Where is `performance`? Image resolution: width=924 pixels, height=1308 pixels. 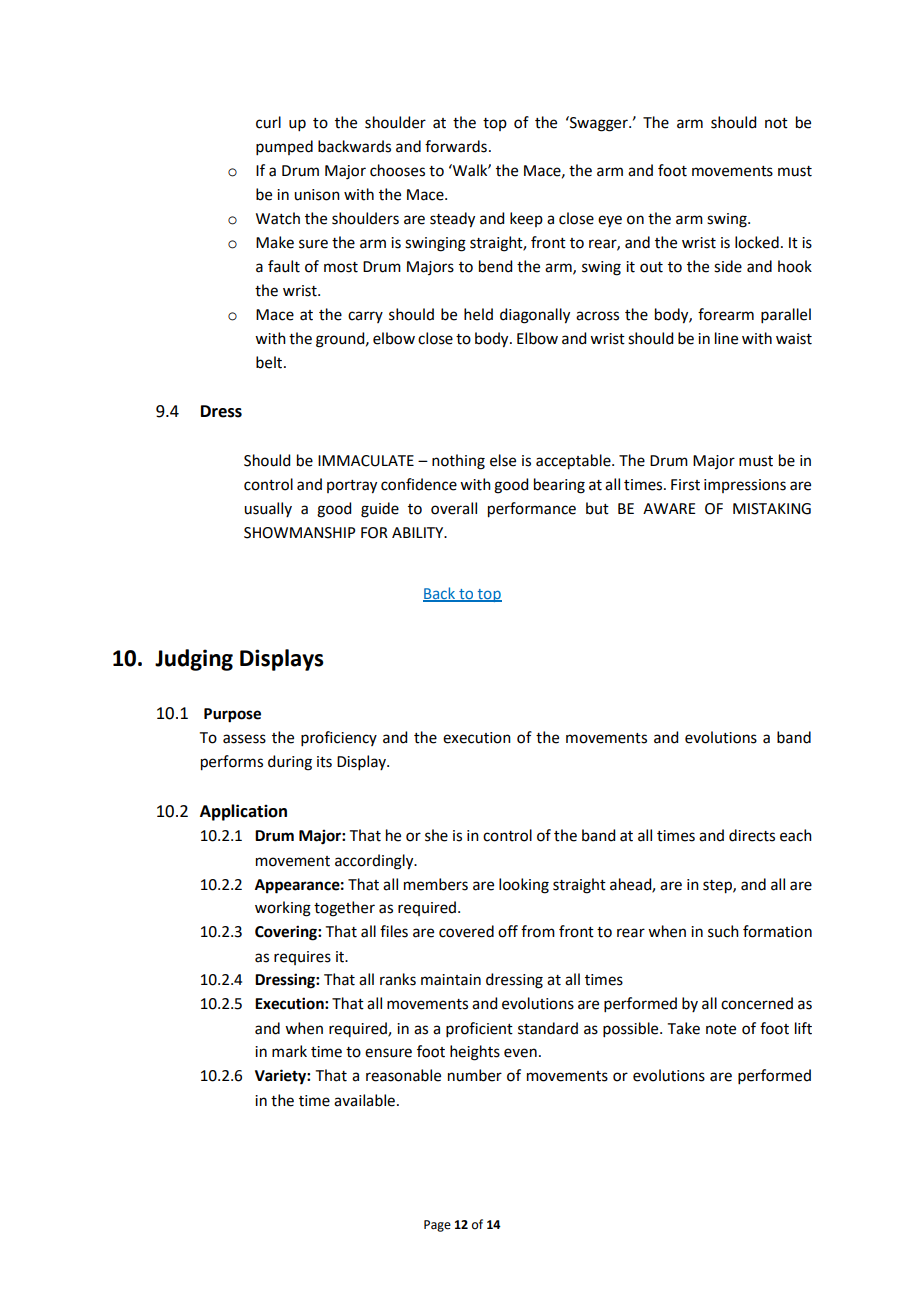 performance is located at coordinates (532, 510).
